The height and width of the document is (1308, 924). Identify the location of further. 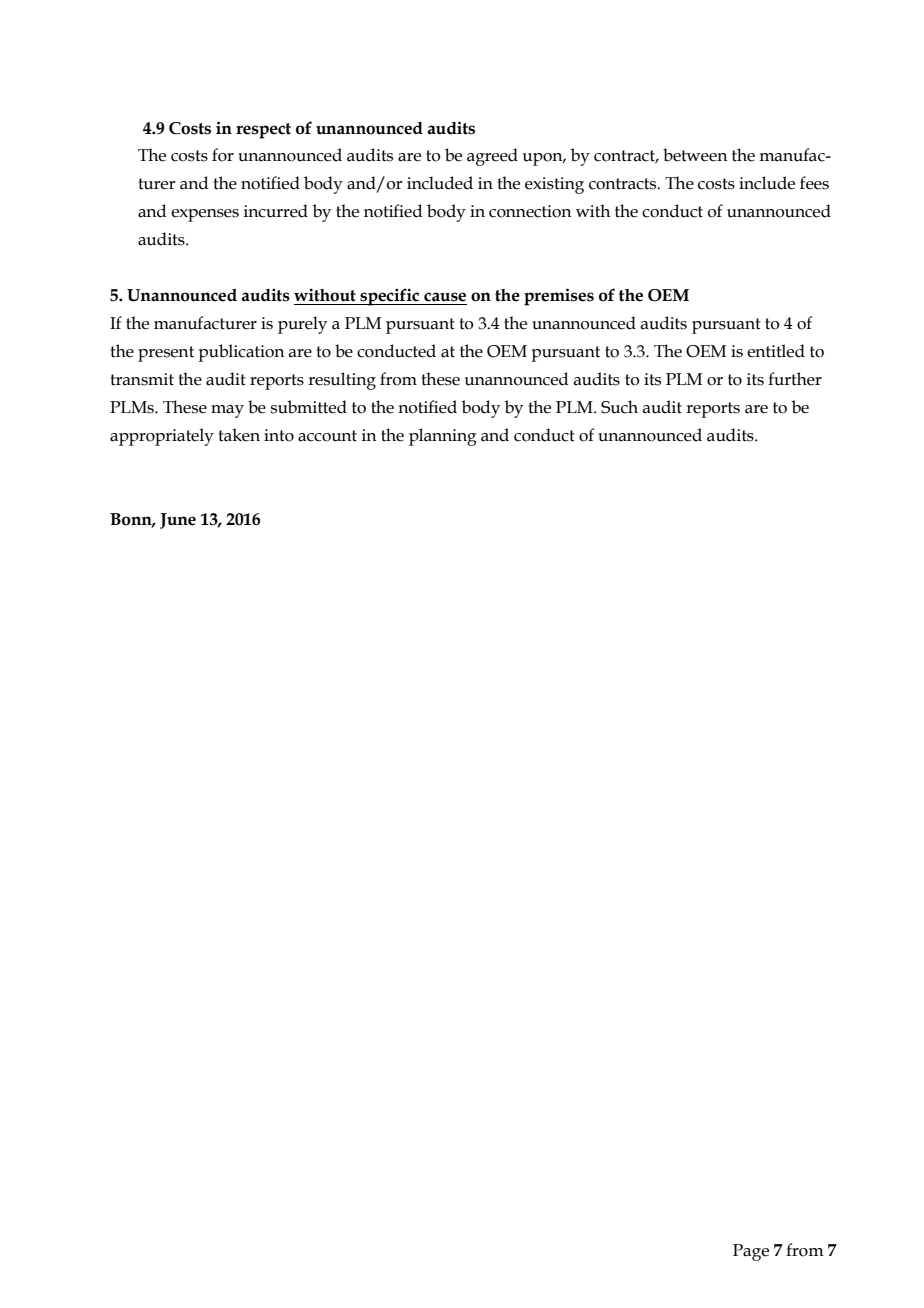
(795, 379).
